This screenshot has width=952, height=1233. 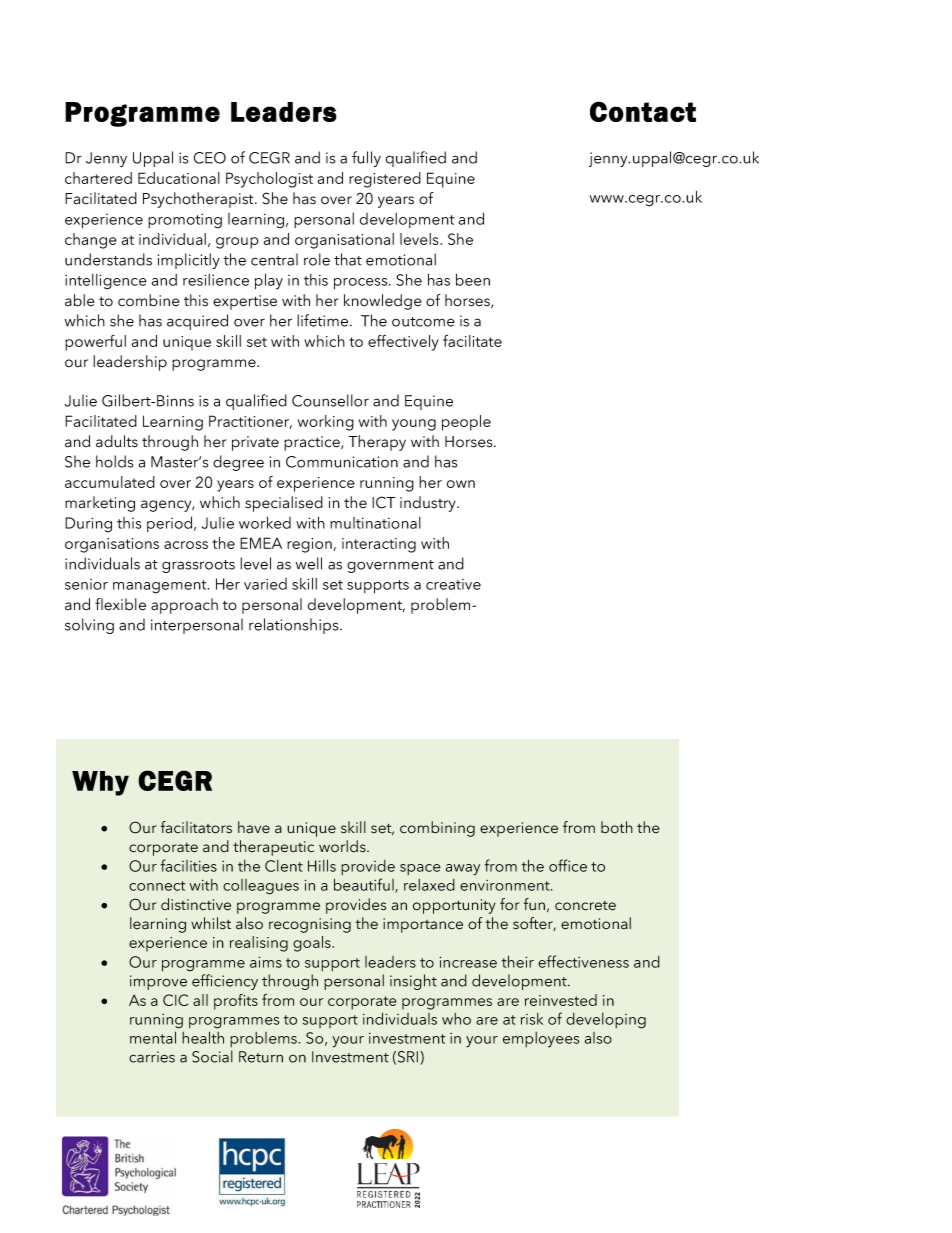 I want to click on Why, so click(x=100, y=783).
